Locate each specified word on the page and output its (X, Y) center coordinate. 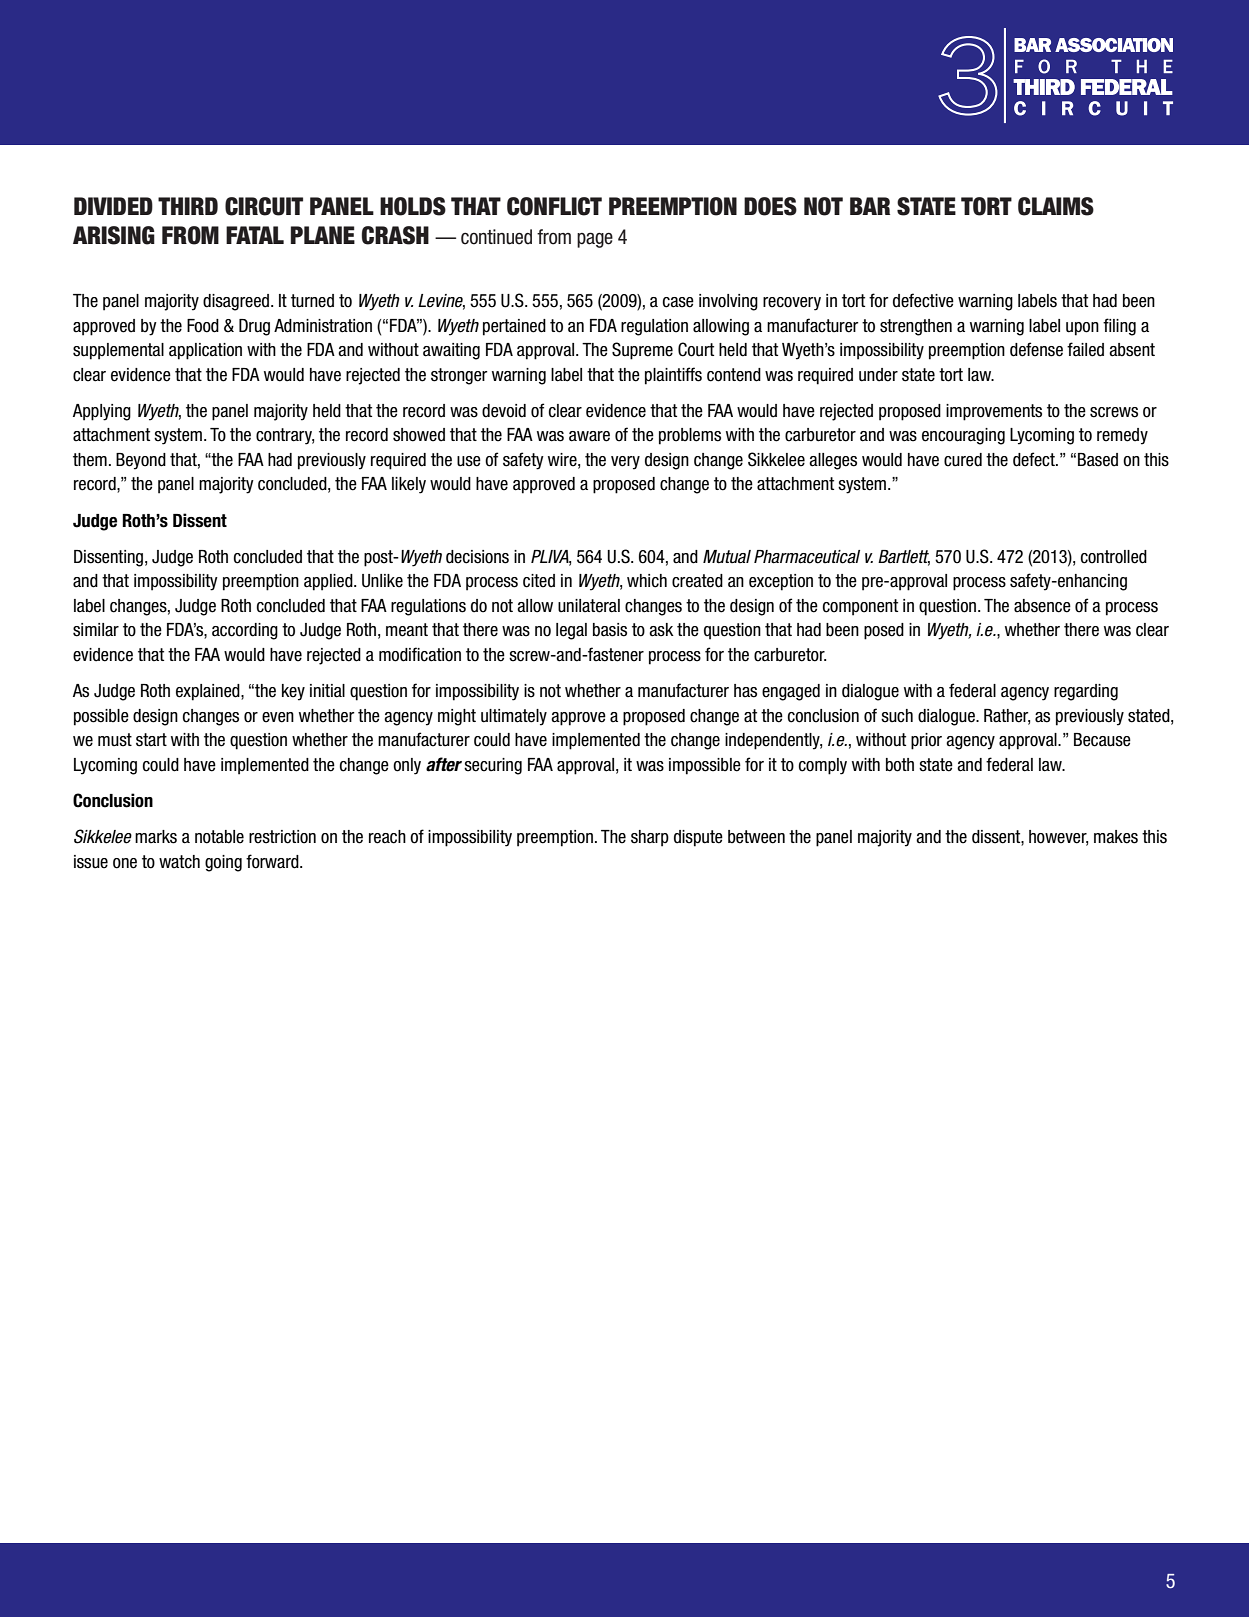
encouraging (963, 436)
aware (589, 436)
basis (610, 630)
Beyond (141, 461)
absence (1042, 606)
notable (219, 837)
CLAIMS (1056, 206)
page (595, 240)
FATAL (255, 235)
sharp (650, 838)
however (1058, 838)
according (245, 631)
